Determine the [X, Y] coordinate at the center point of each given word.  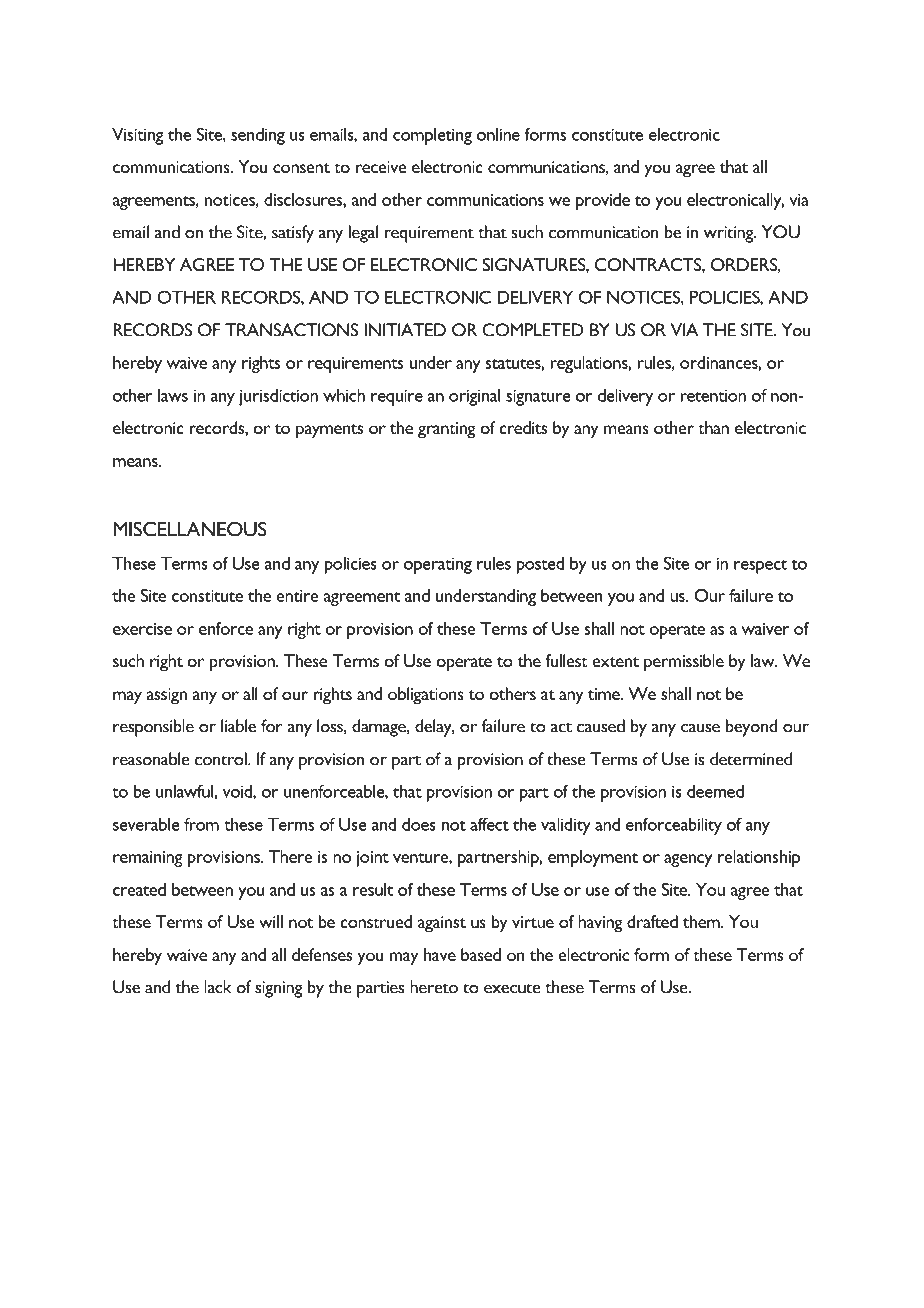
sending [258, 136]
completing [432, 136]
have [440, 954]
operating [438, 565]
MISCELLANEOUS [190, 529]
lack [217, 987]
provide [603, 201]
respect [760, 567]
